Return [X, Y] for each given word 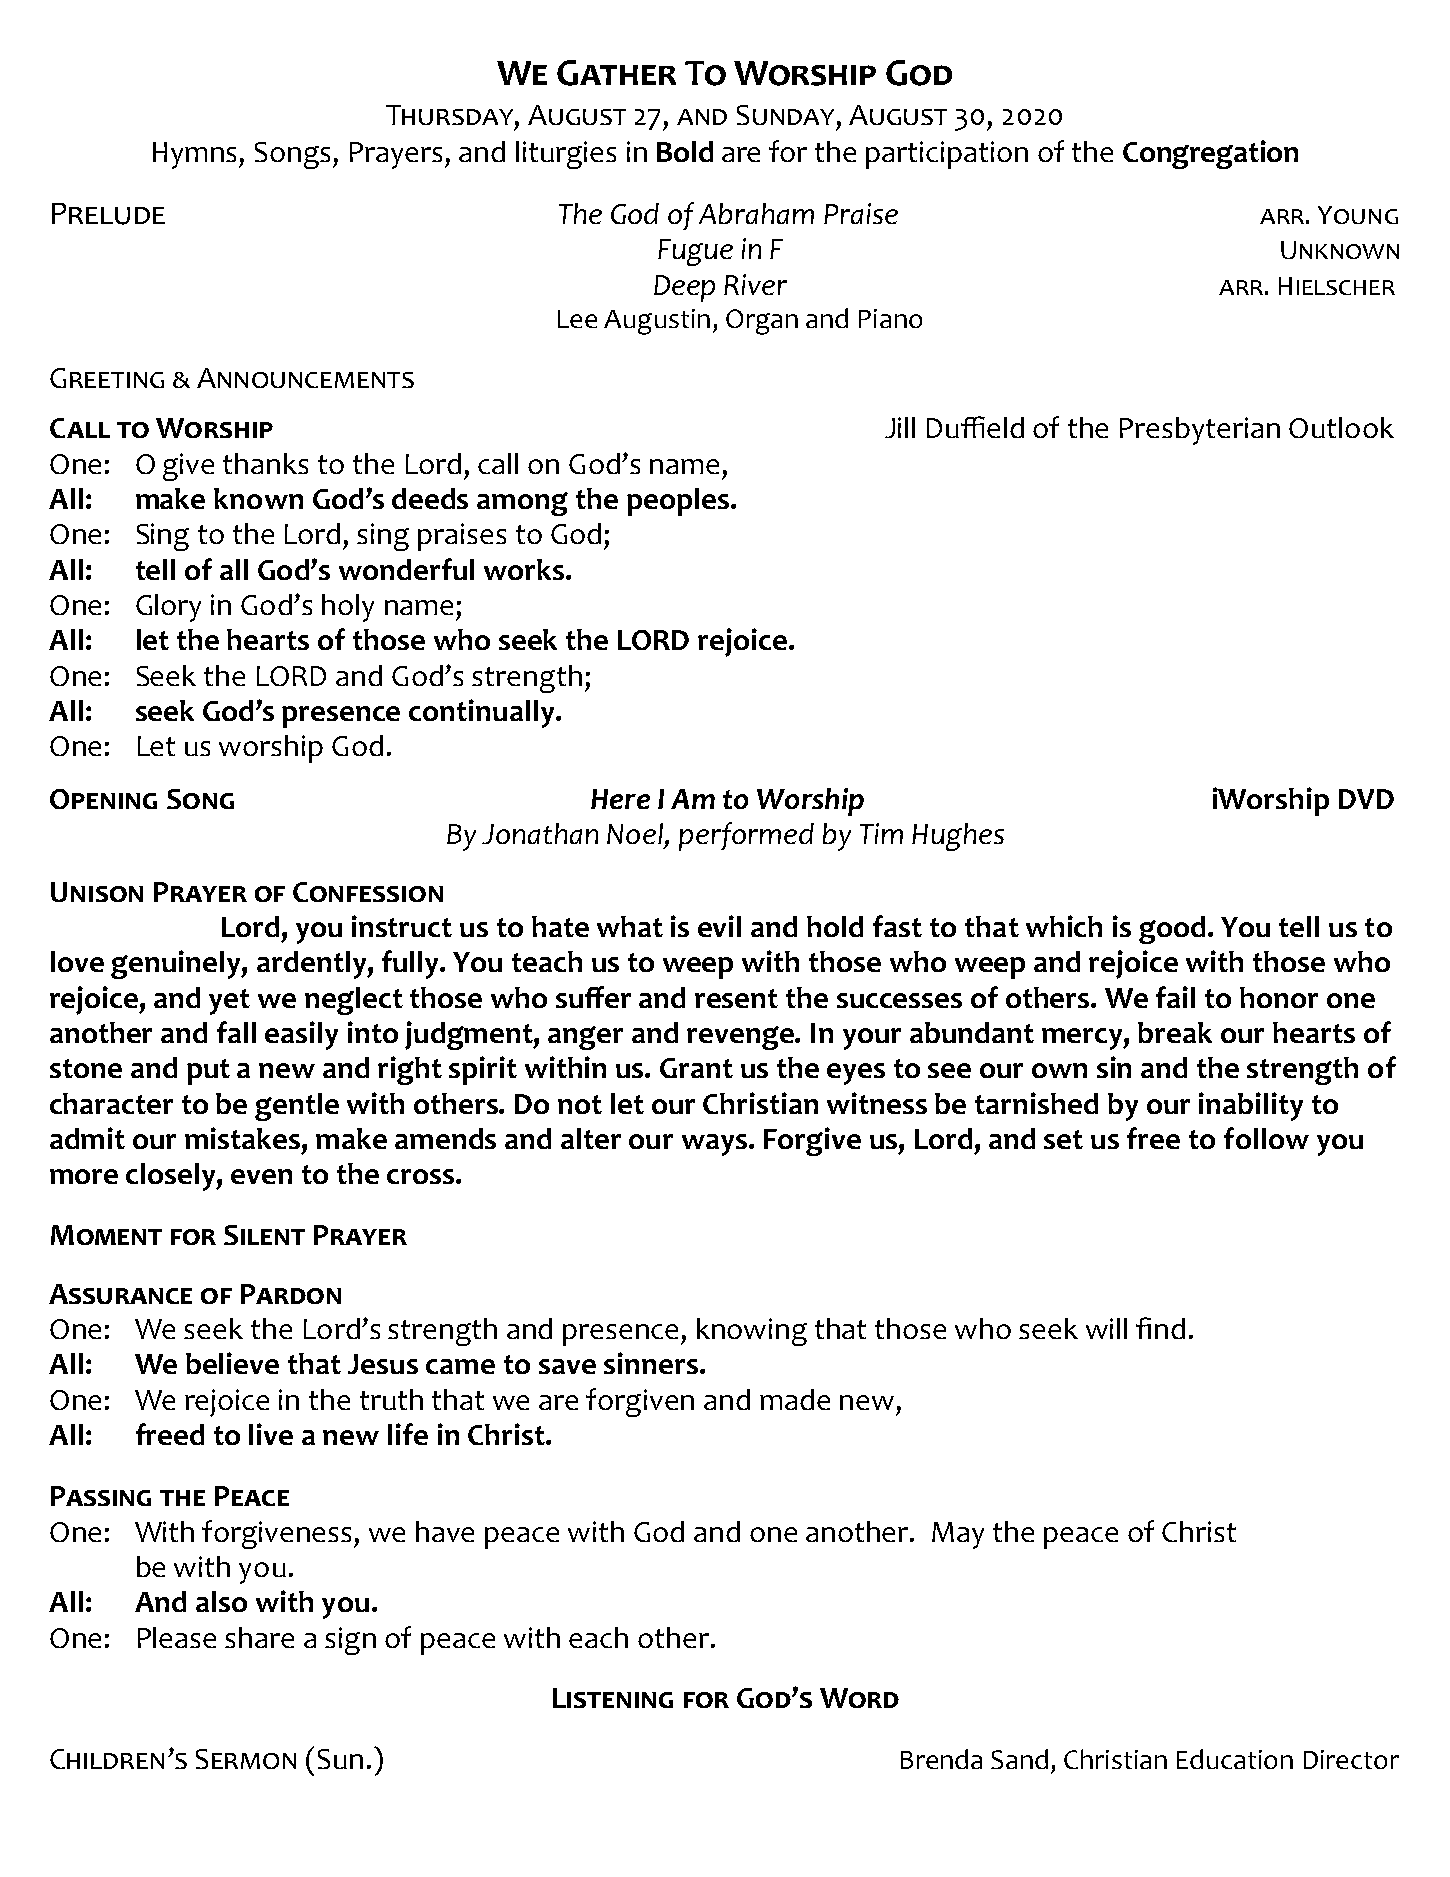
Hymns [196, 155]
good [1172, 930]
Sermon [246, 1759]
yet [229, 1002]
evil [719, 926]
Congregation [1210, 154]
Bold [685, 151]
